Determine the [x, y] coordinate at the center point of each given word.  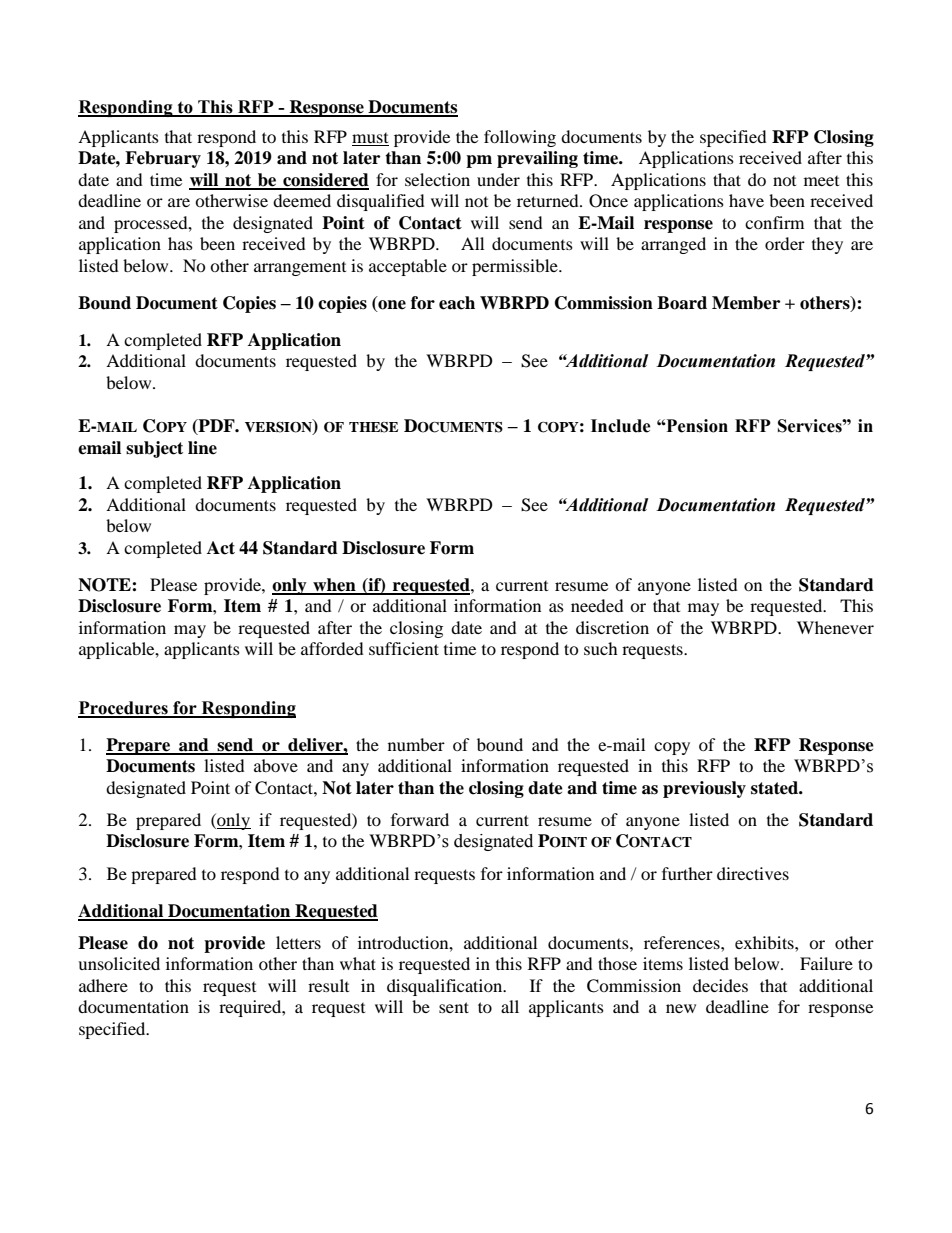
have [746, 200]
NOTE [105, 585]
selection [437, 179]
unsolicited [119, 963]
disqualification [446, 987]
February [163, 159]
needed [597, 605]
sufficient [404, 648]
